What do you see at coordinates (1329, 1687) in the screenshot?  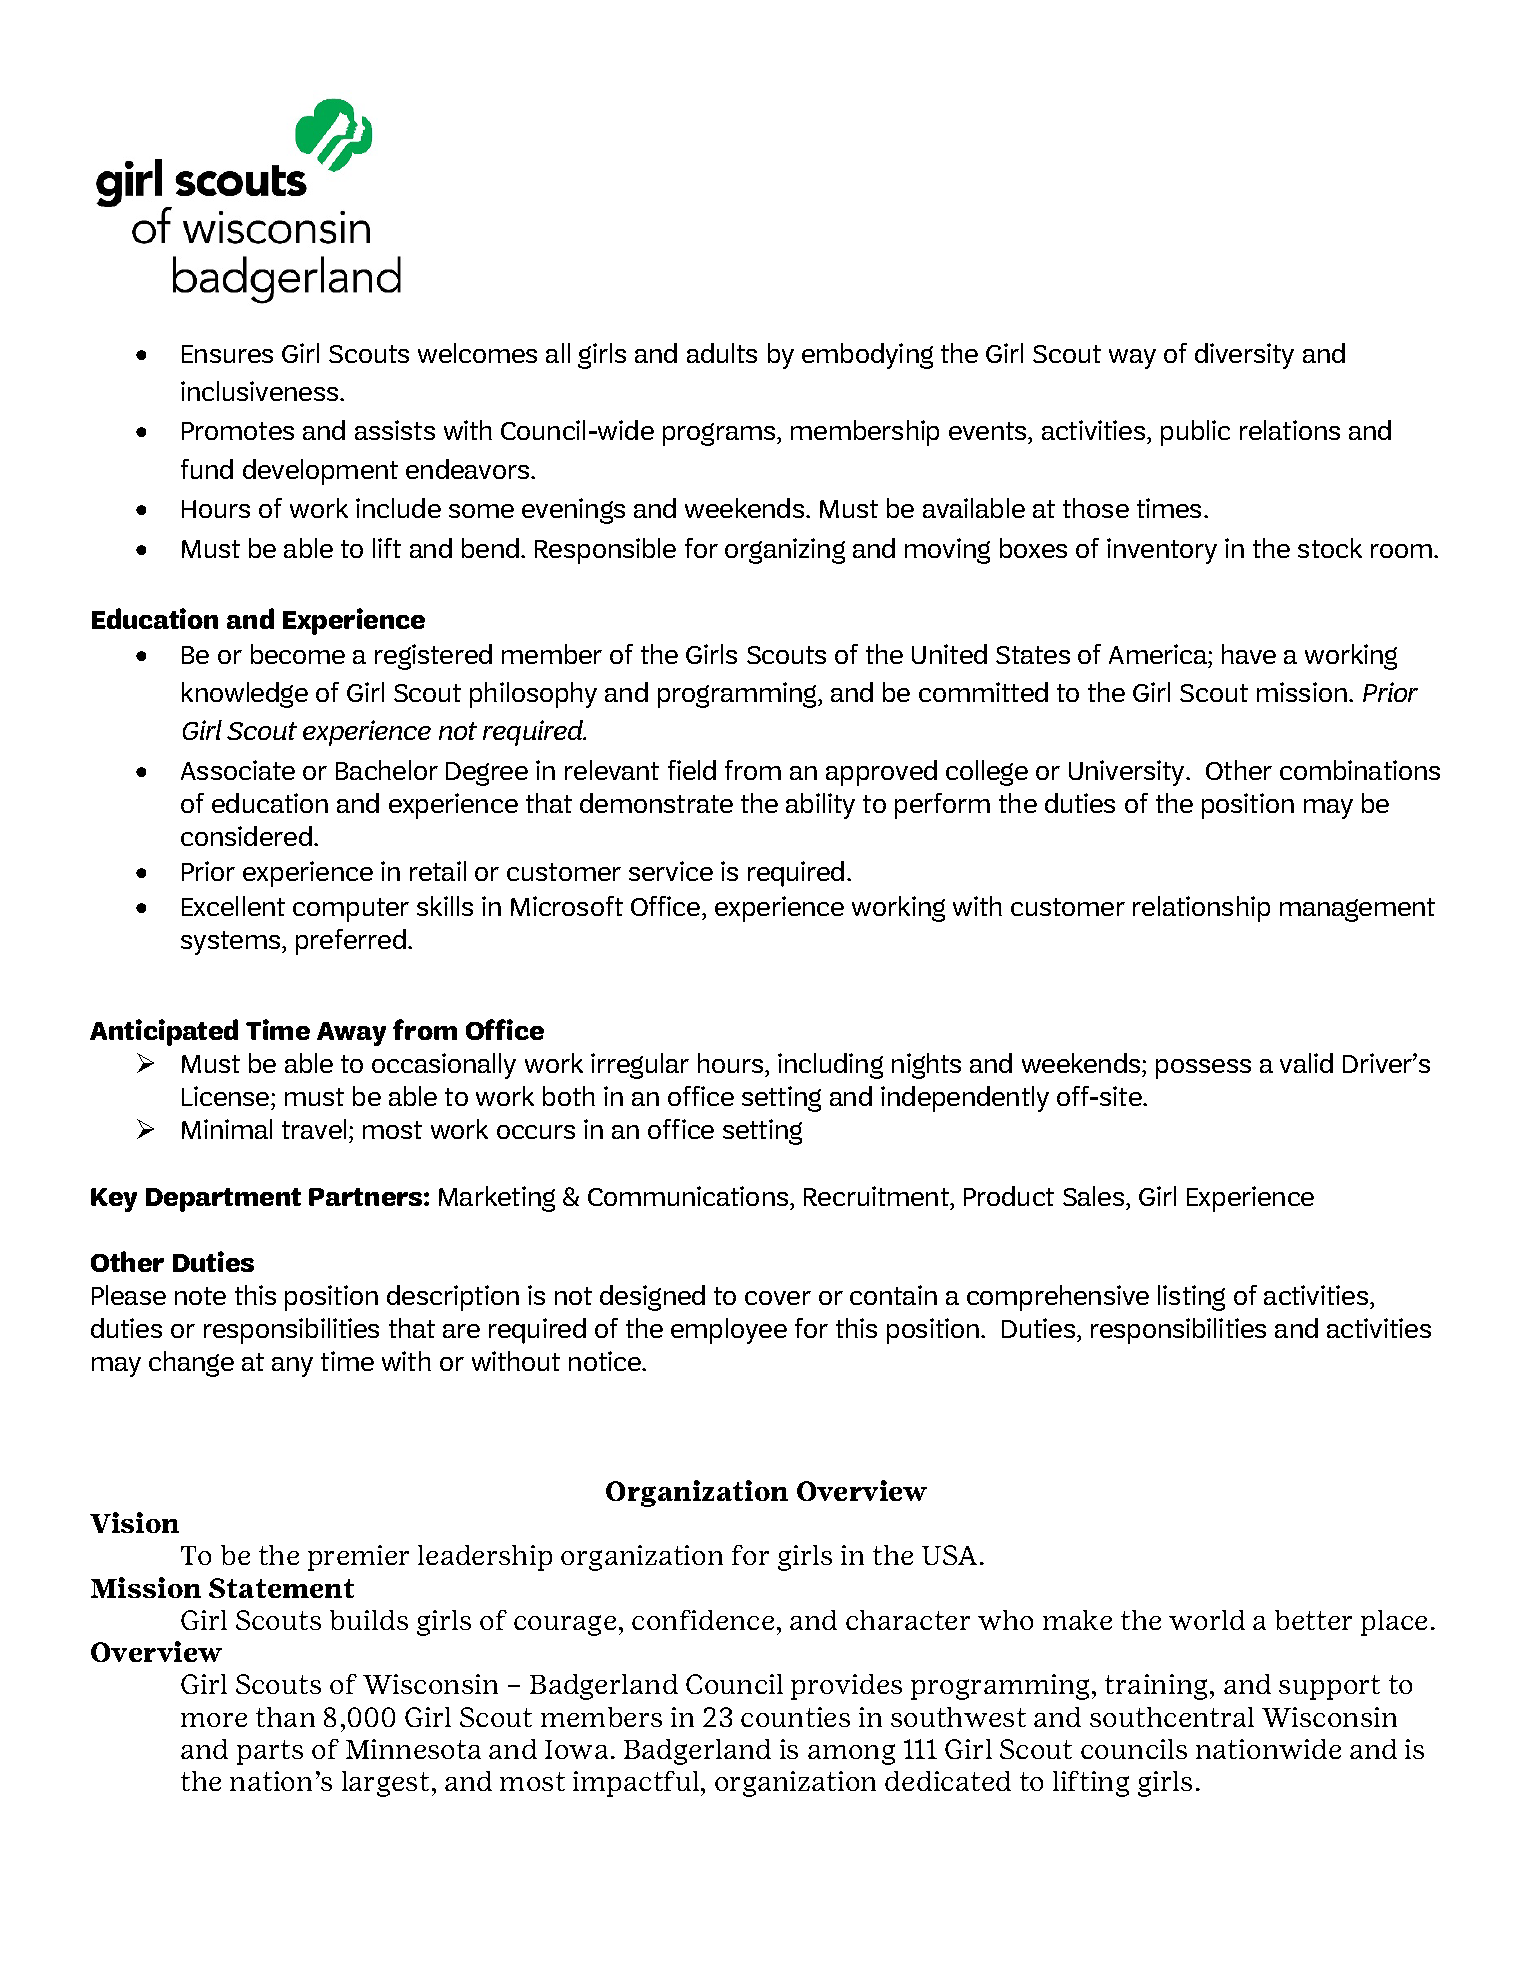 I see `support` at bounding box center [1329, 1687].
